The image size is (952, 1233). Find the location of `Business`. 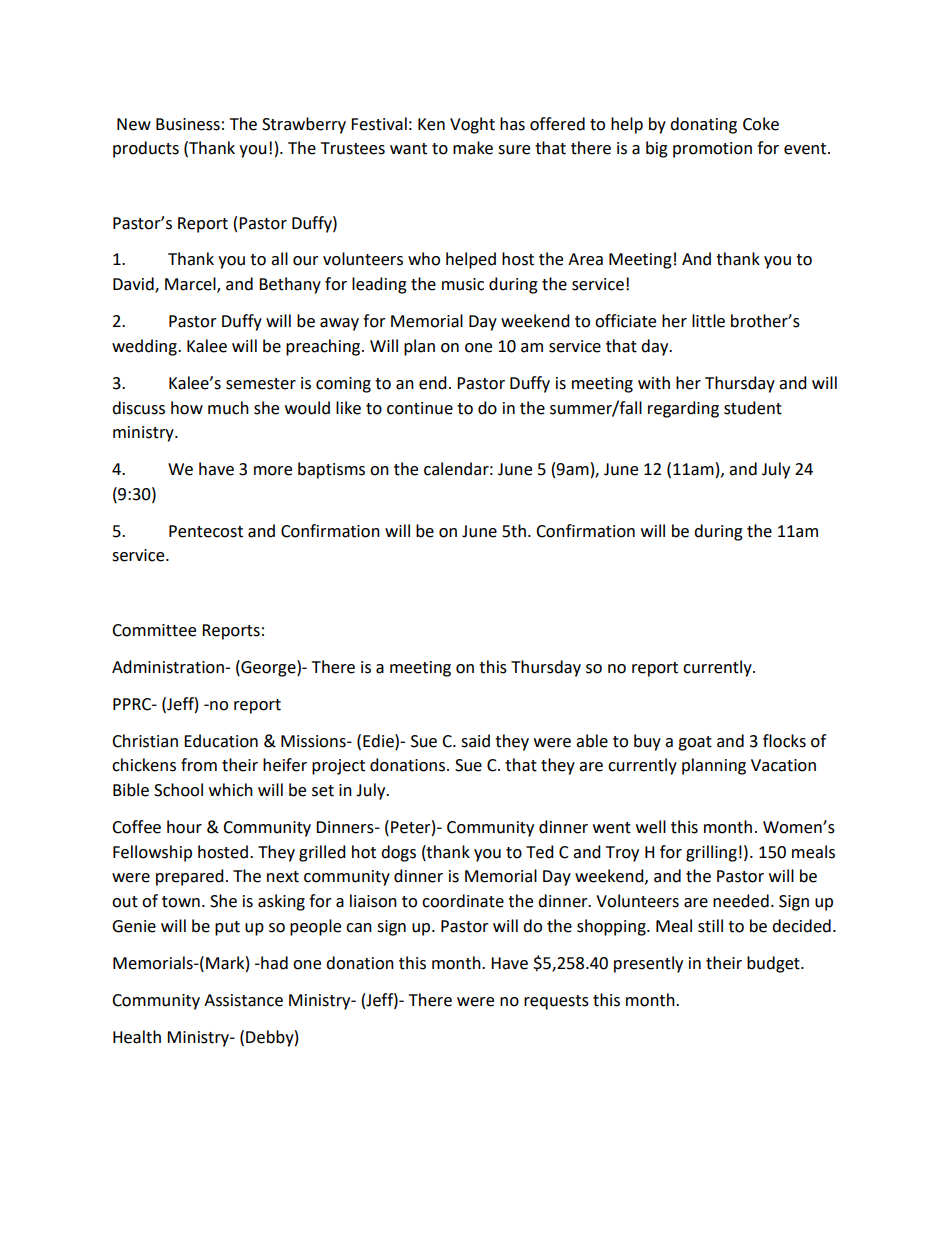

Business is located at coordinates (188, 124).
